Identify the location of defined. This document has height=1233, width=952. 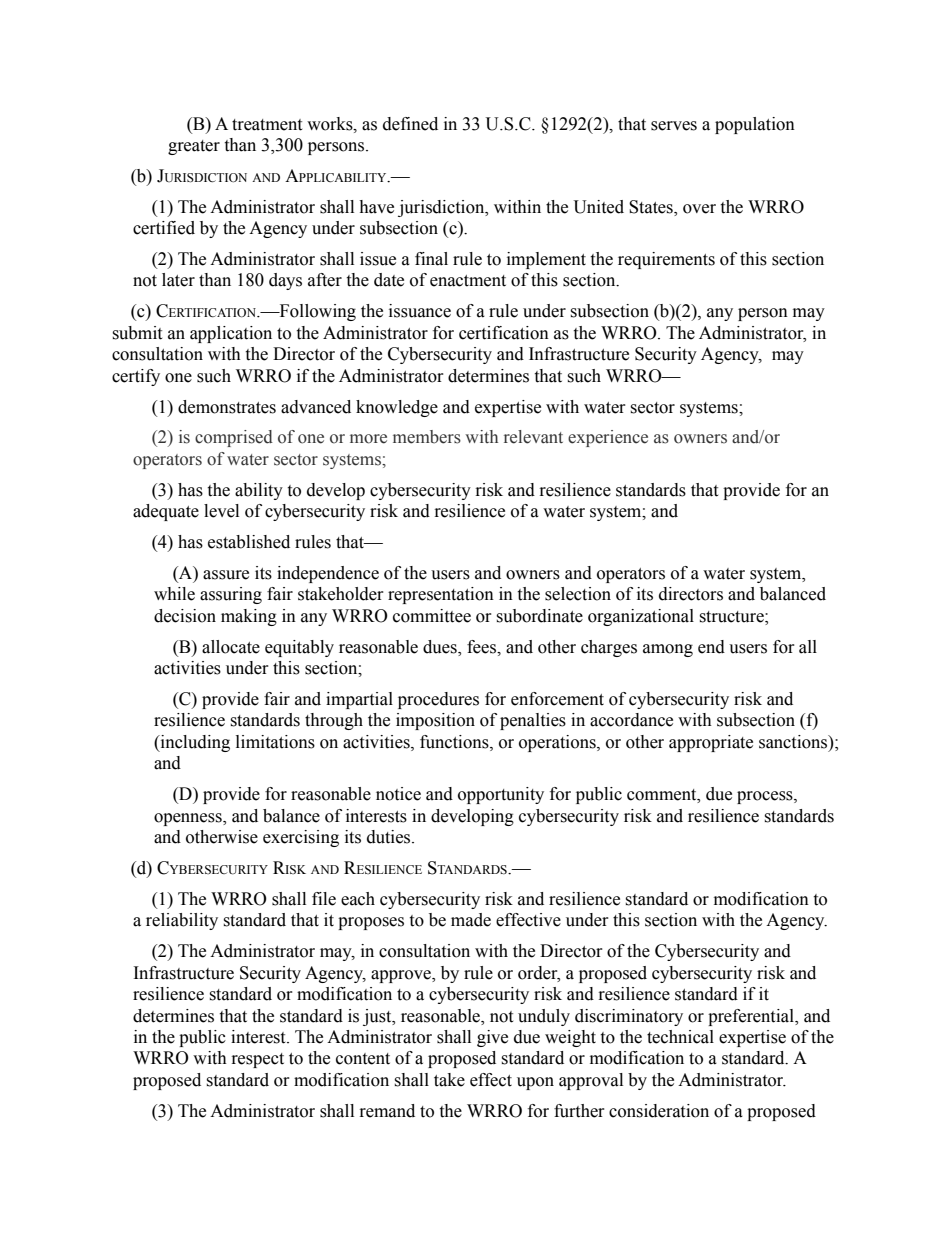
(410, 124).
